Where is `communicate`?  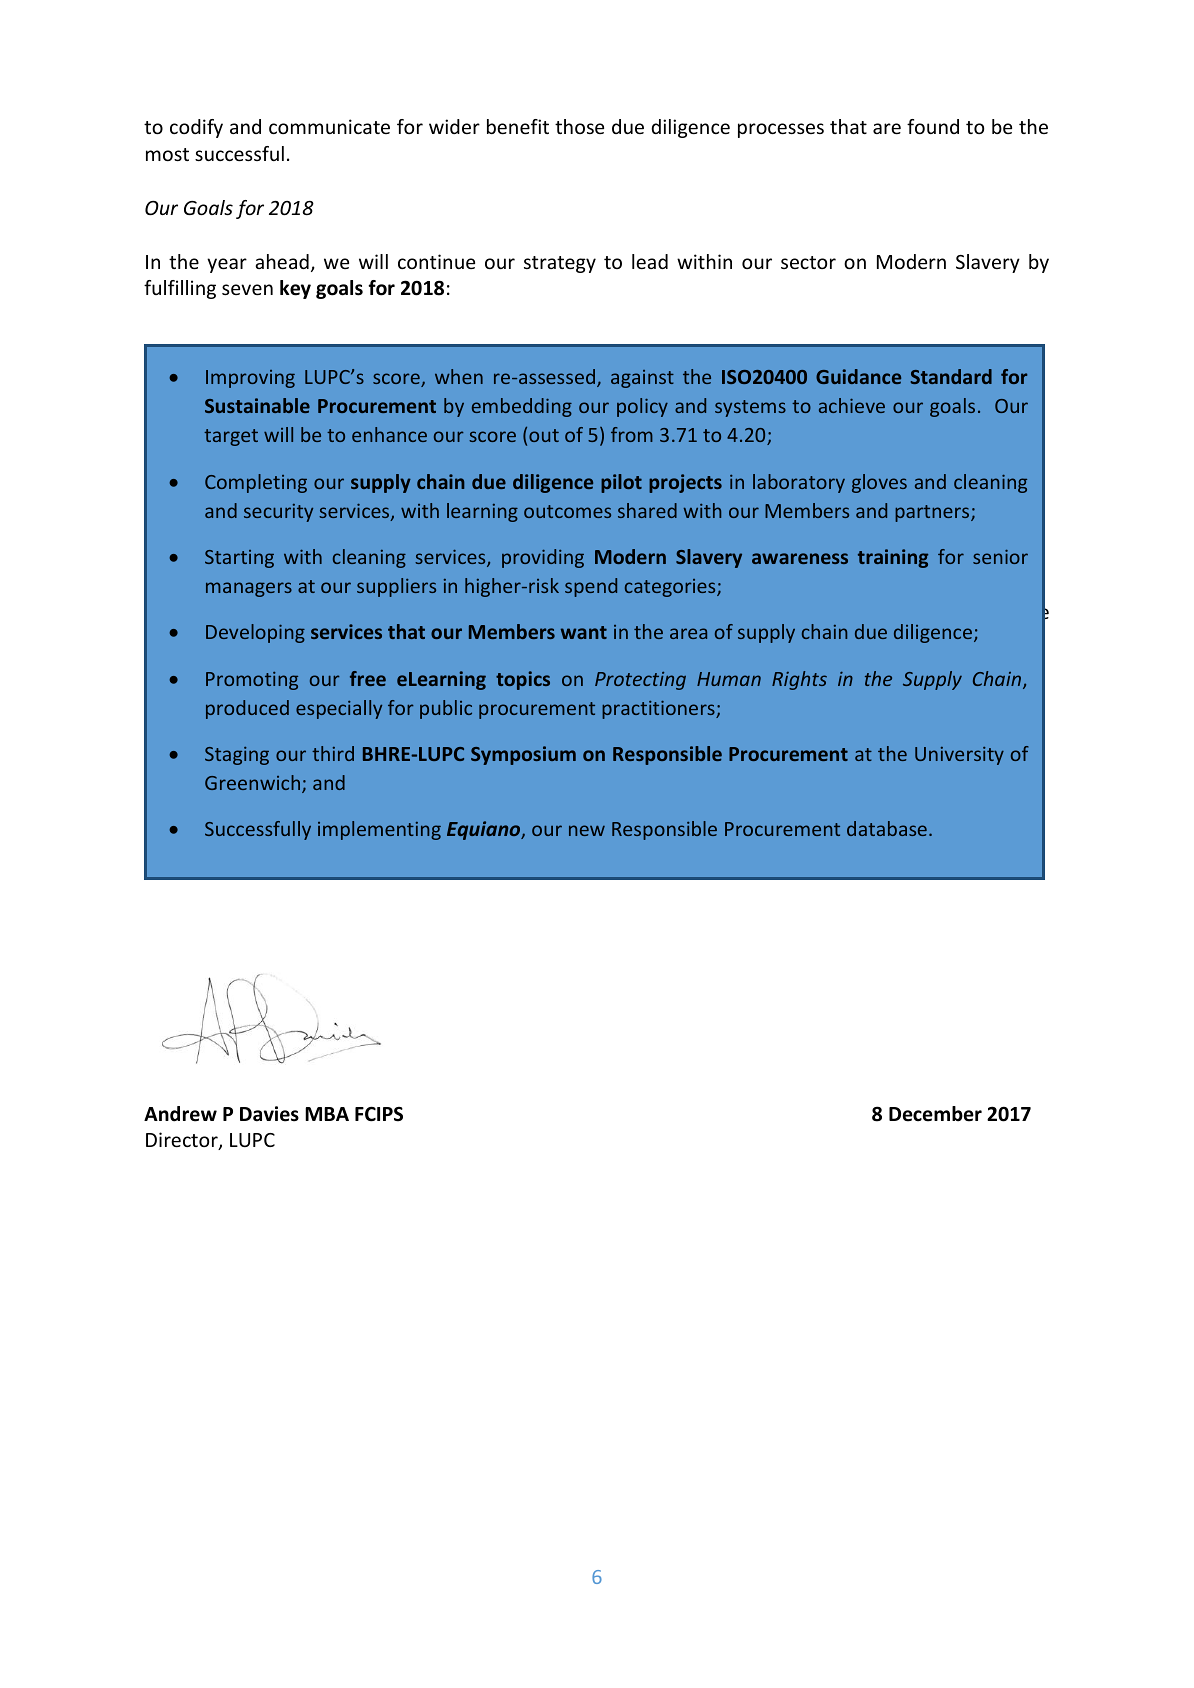
communicate is located at coordinates (329, 126).
